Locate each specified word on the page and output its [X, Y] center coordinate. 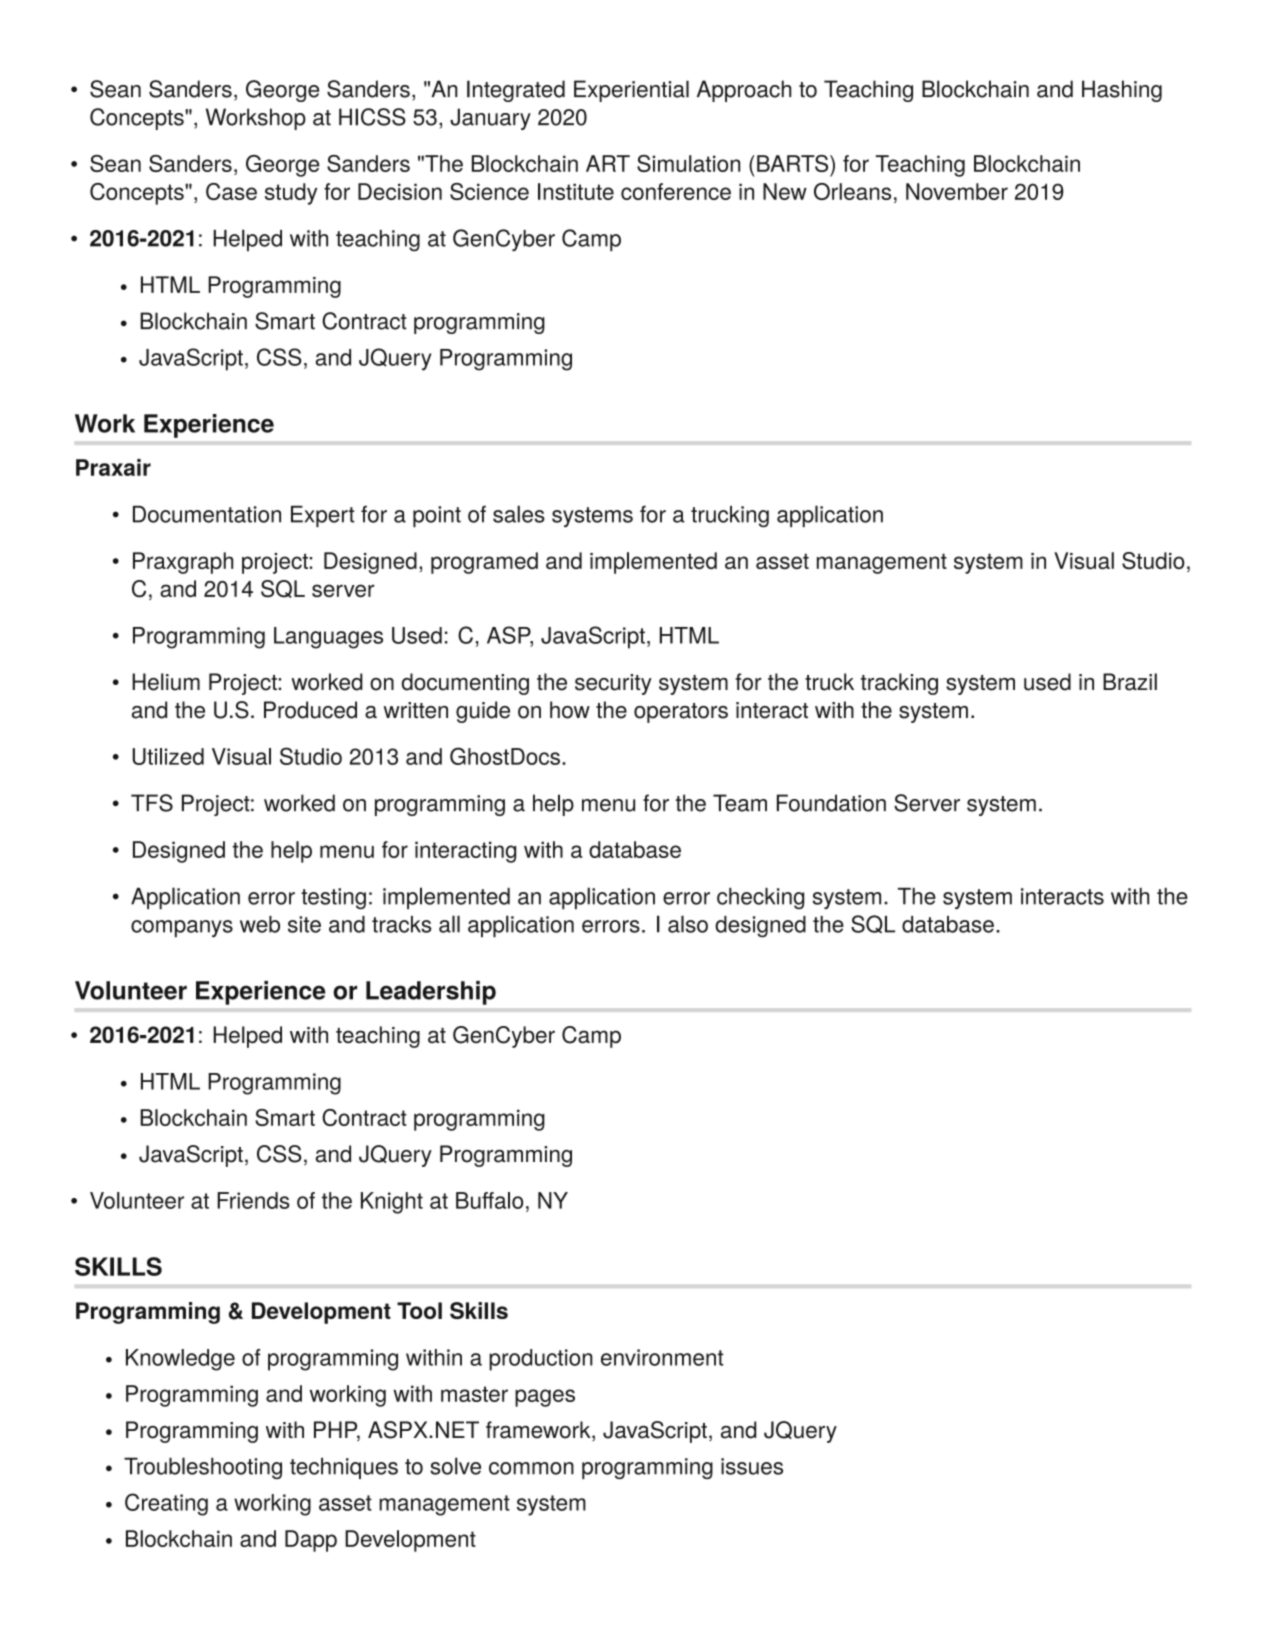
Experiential [631, 91]
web [260, 924]
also [688, 924]
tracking [899, 684]
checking [760, 898]
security [613, 684]
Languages [328, 638]
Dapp [311, 1541]
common [531, 1468]
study [291, 194]
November [957, 191]
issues [752, 1466]
